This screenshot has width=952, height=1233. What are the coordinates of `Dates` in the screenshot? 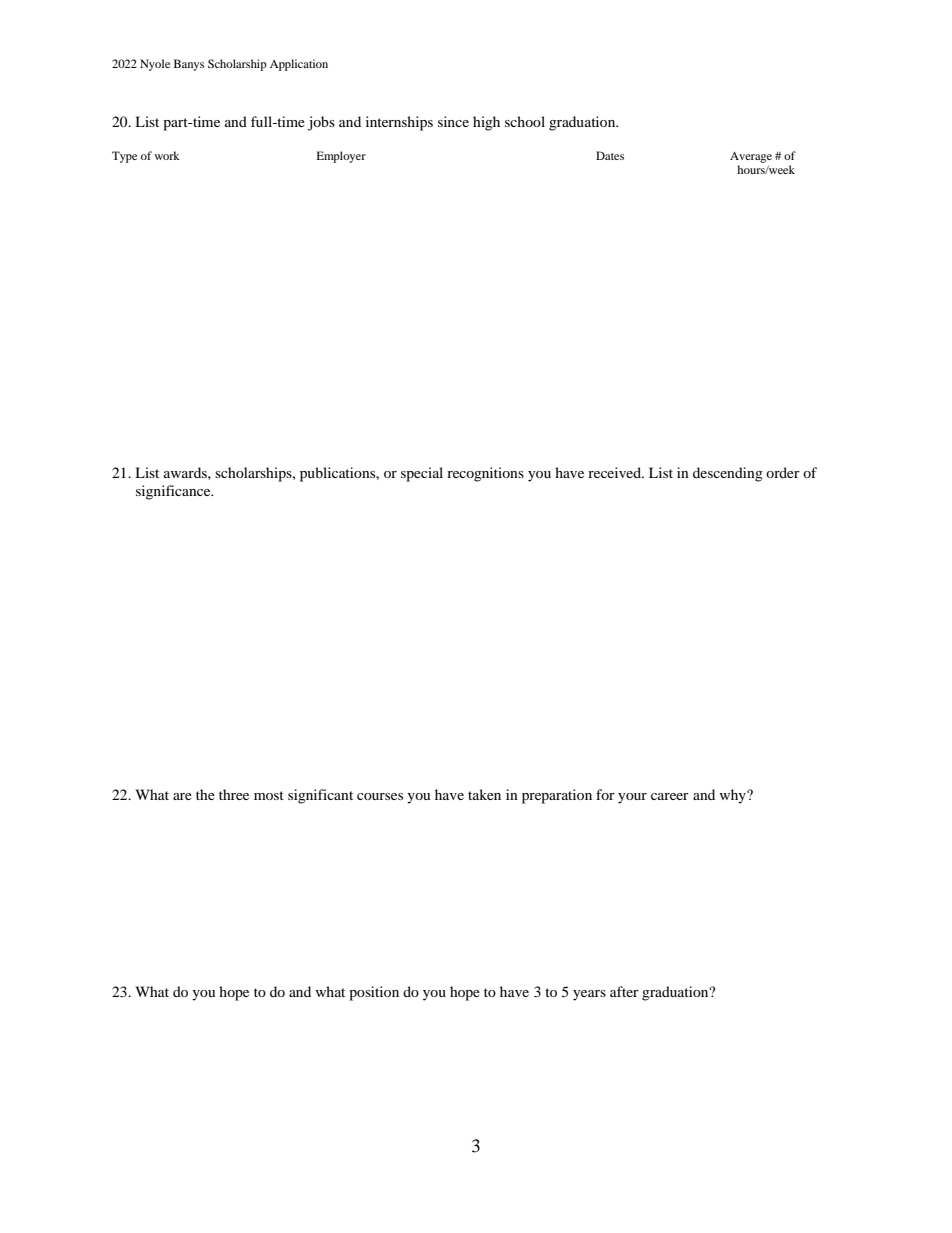 It's located at (610, 155).
